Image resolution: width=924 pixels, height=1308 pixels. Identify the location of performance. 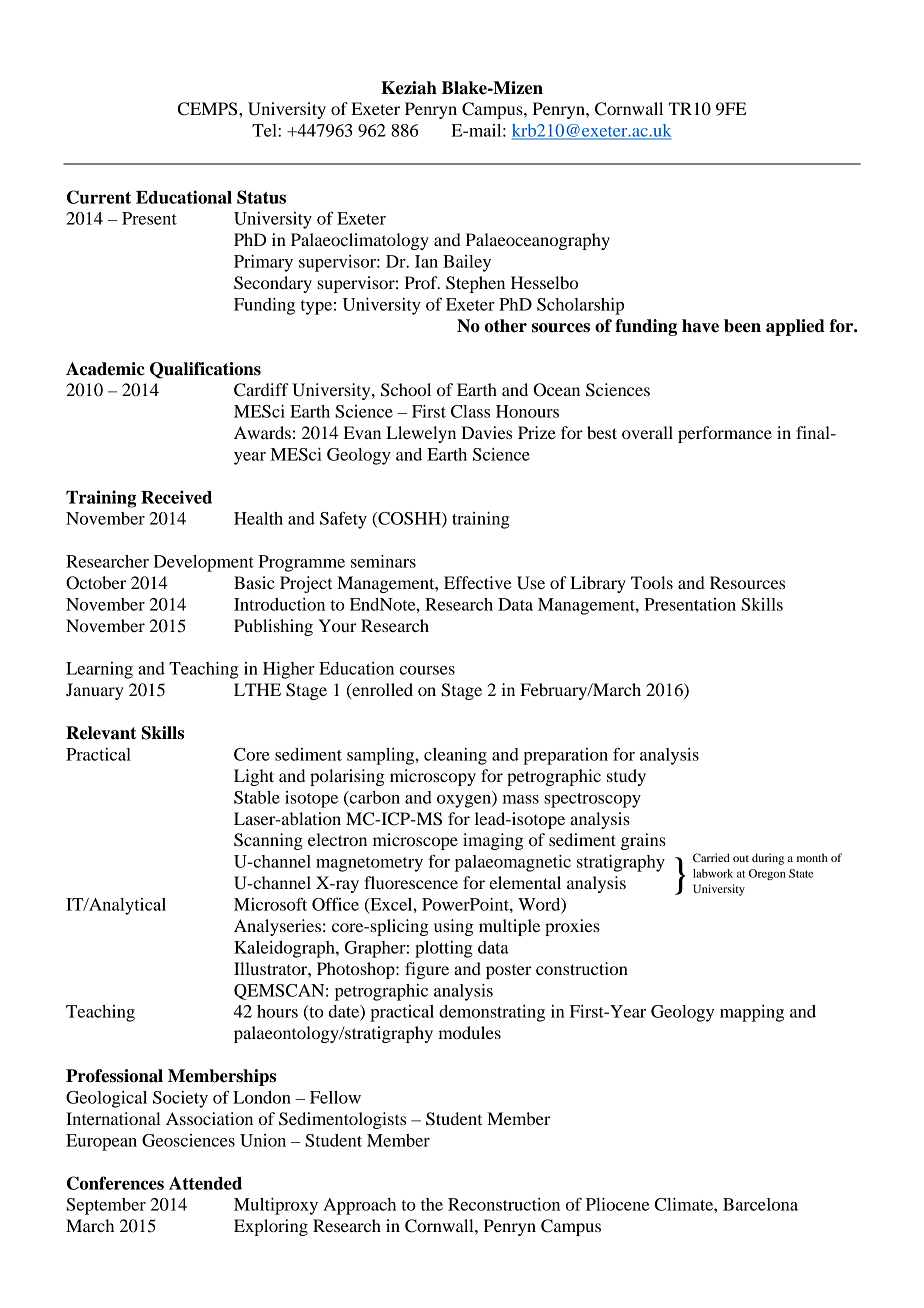
(725, 434).
